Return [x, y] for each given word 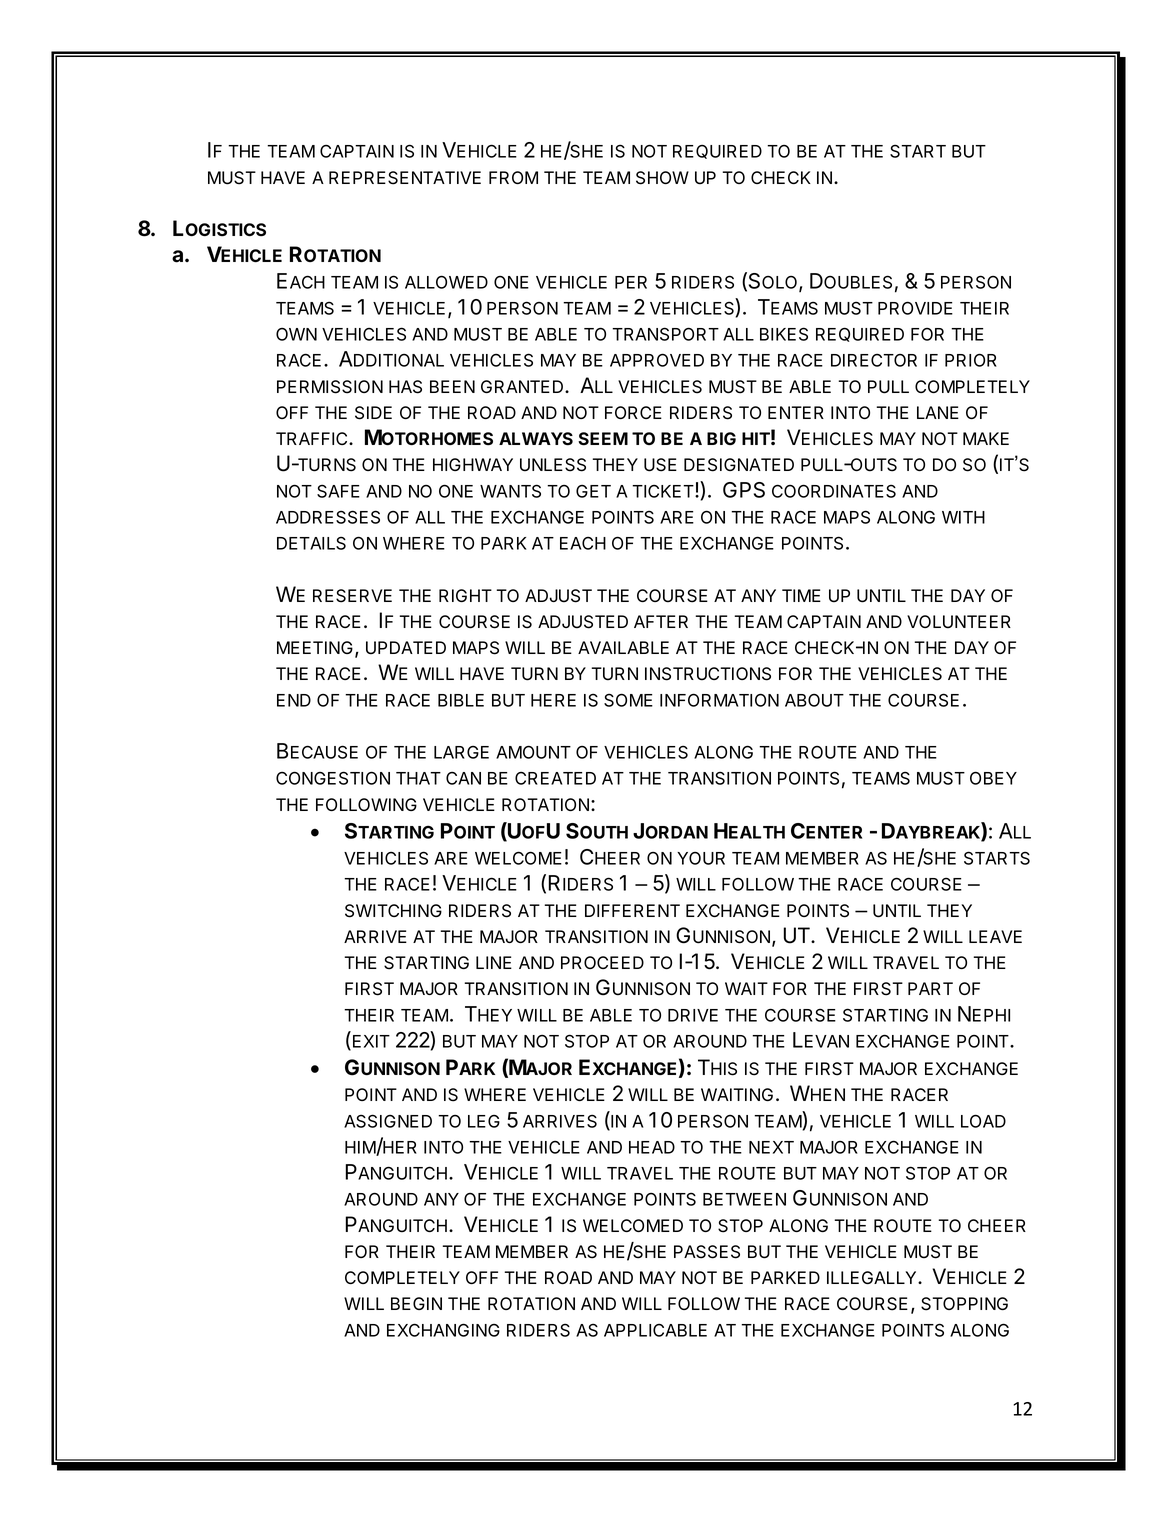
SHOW [662, 178]
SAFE [338, 491]
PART [930, 988]
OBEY [993, 778]
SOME [628, 700]
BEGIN [416, 1303]
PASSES [707, 1252]
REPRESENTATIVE [405, 178]
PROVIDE [915, 308]
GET [593, 491]
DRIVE [693, 1015]
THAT [418, 778]
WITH [963, 517]
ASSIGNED [388, 1121]
